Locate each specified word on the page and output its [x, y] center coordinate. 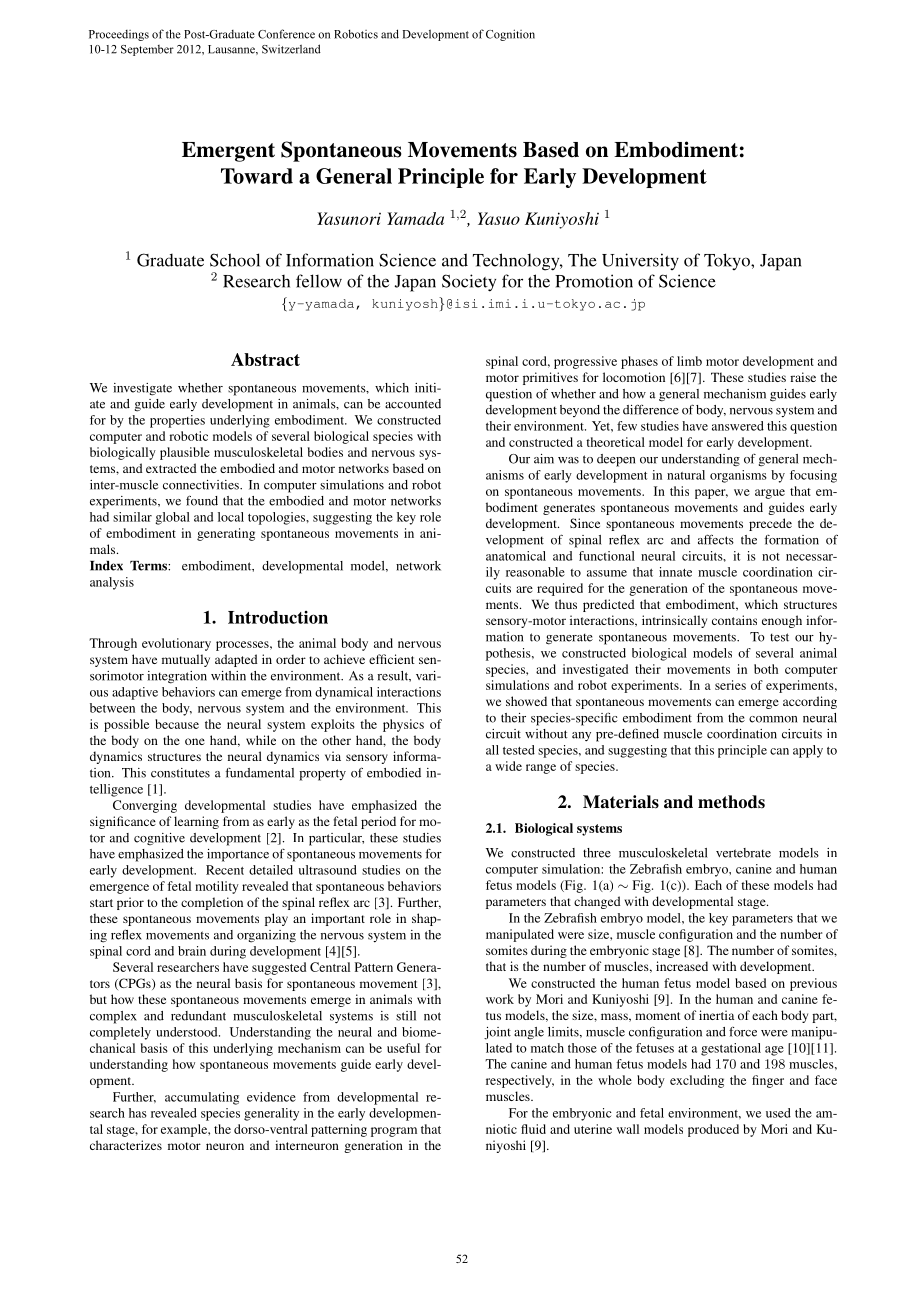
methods [731, 802]
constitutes [180, 773]
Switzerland [291, 49]
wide [508, 766]
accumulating [202, 1098]
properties [177, 421]
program [394, 1132]
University [640, 261]
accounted [413, 404]
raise [803, 377]
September [147, 50]
